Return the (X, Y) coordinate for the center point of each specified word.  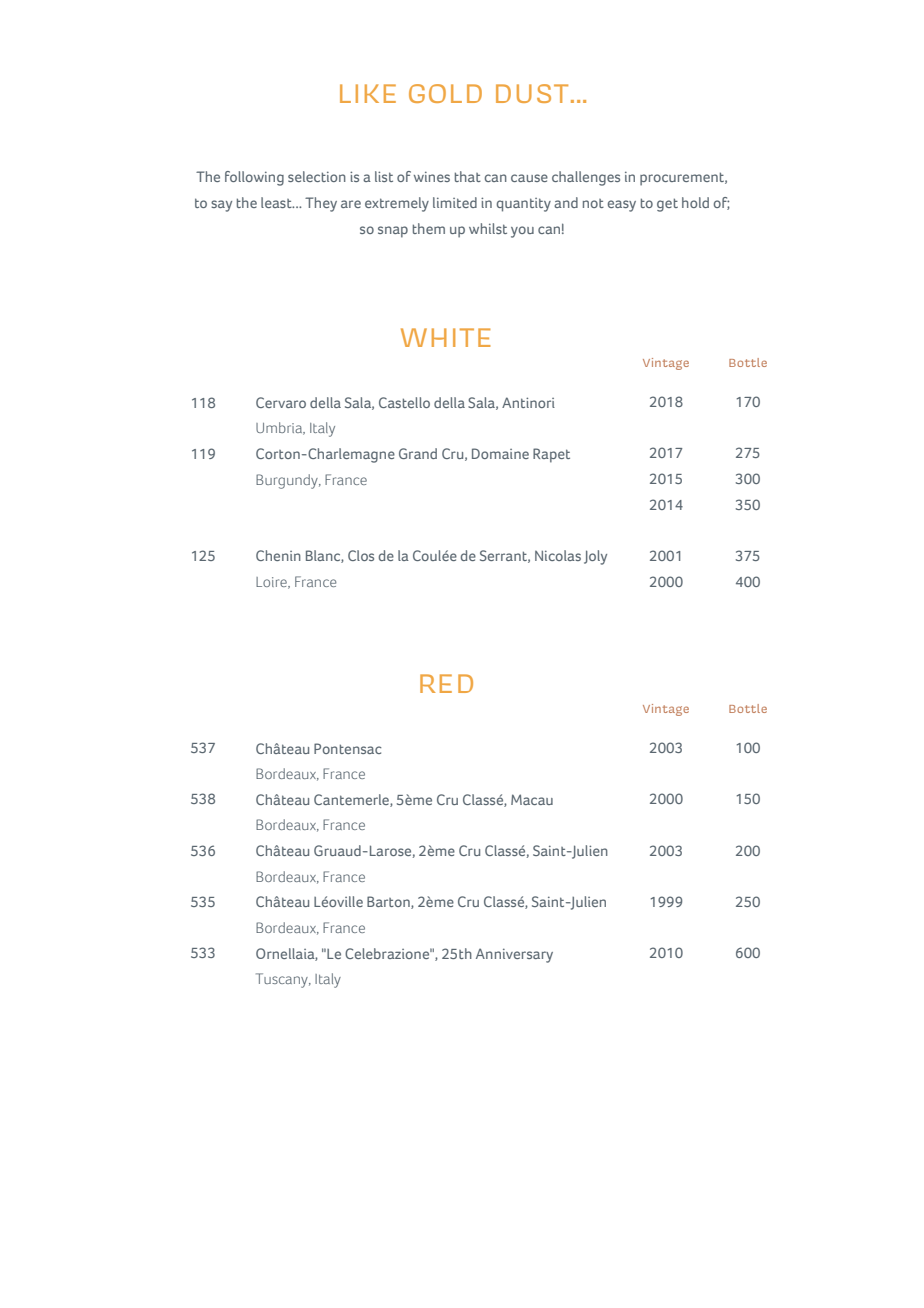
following (254, 178)
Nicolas (558, 555)
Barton (389, 902)
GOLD (445, 93)
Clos (361, 555)
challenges (586, 178)
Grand (418, 453)
